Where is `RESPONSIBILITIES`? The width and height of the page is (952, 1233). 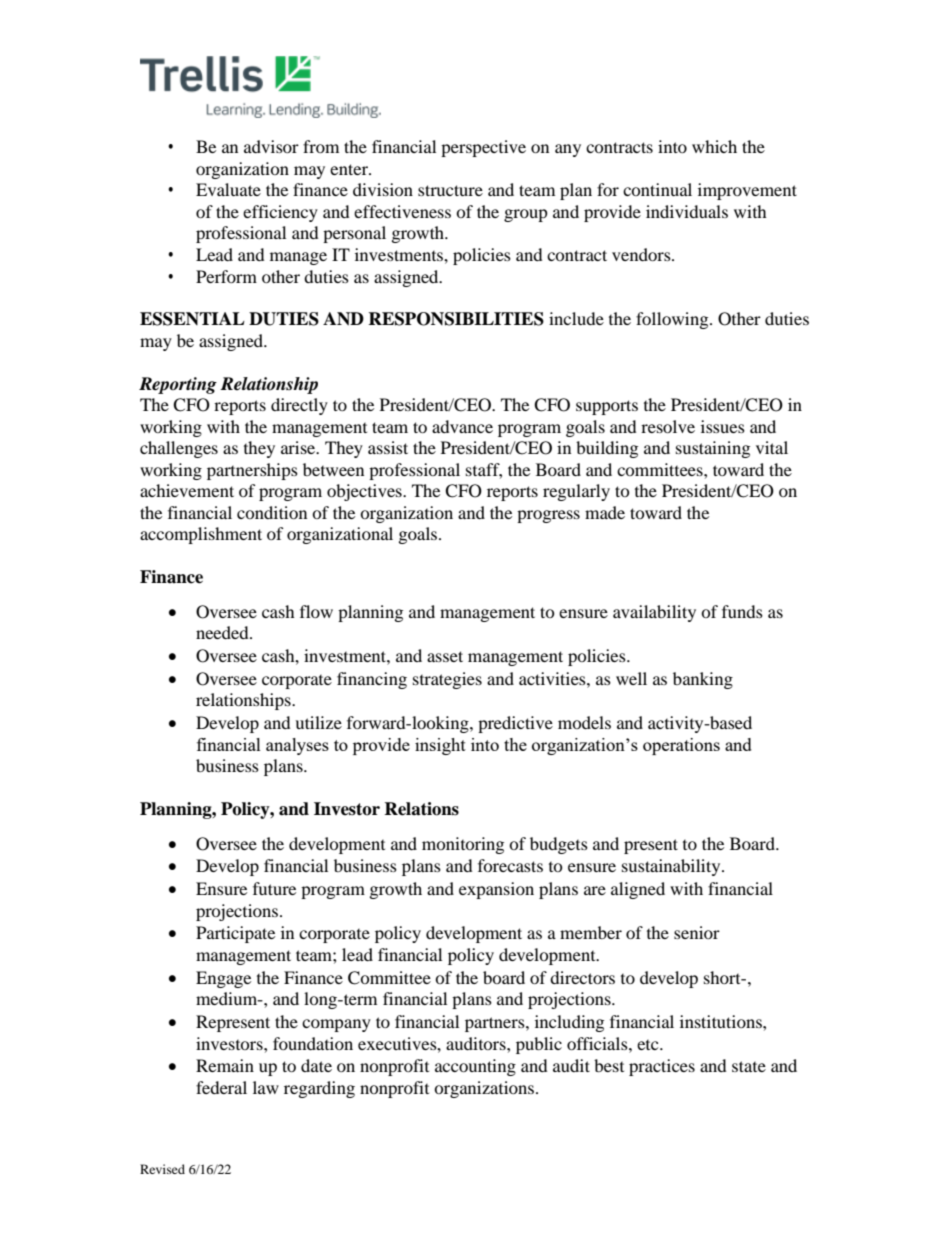 RESPONSIBILITIES is located at coordinates (456, 319).
